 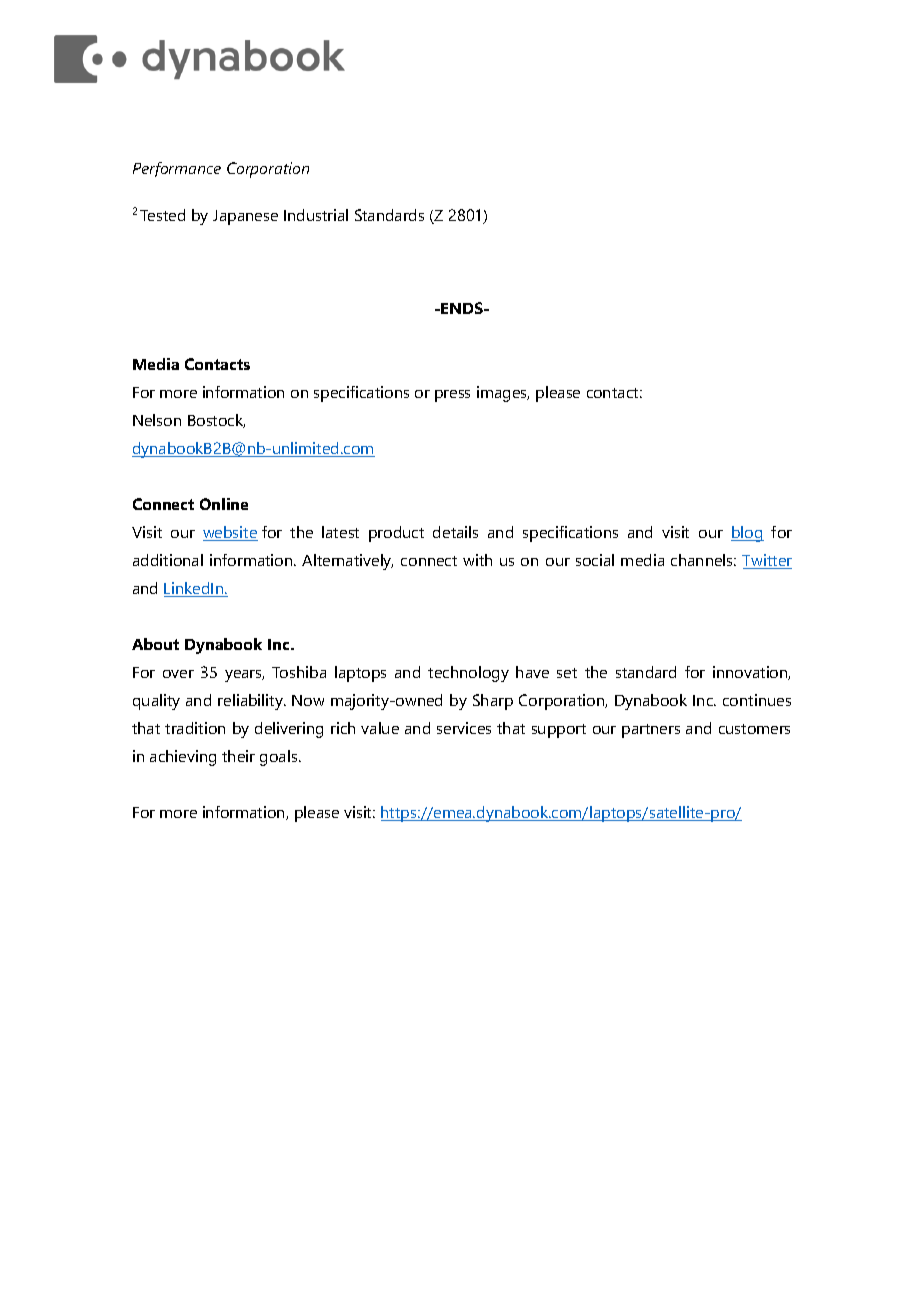 What do you see at coordinates (245, 217) in the screenshot?
I see `Japanese` at bounding box center [245, 217].
